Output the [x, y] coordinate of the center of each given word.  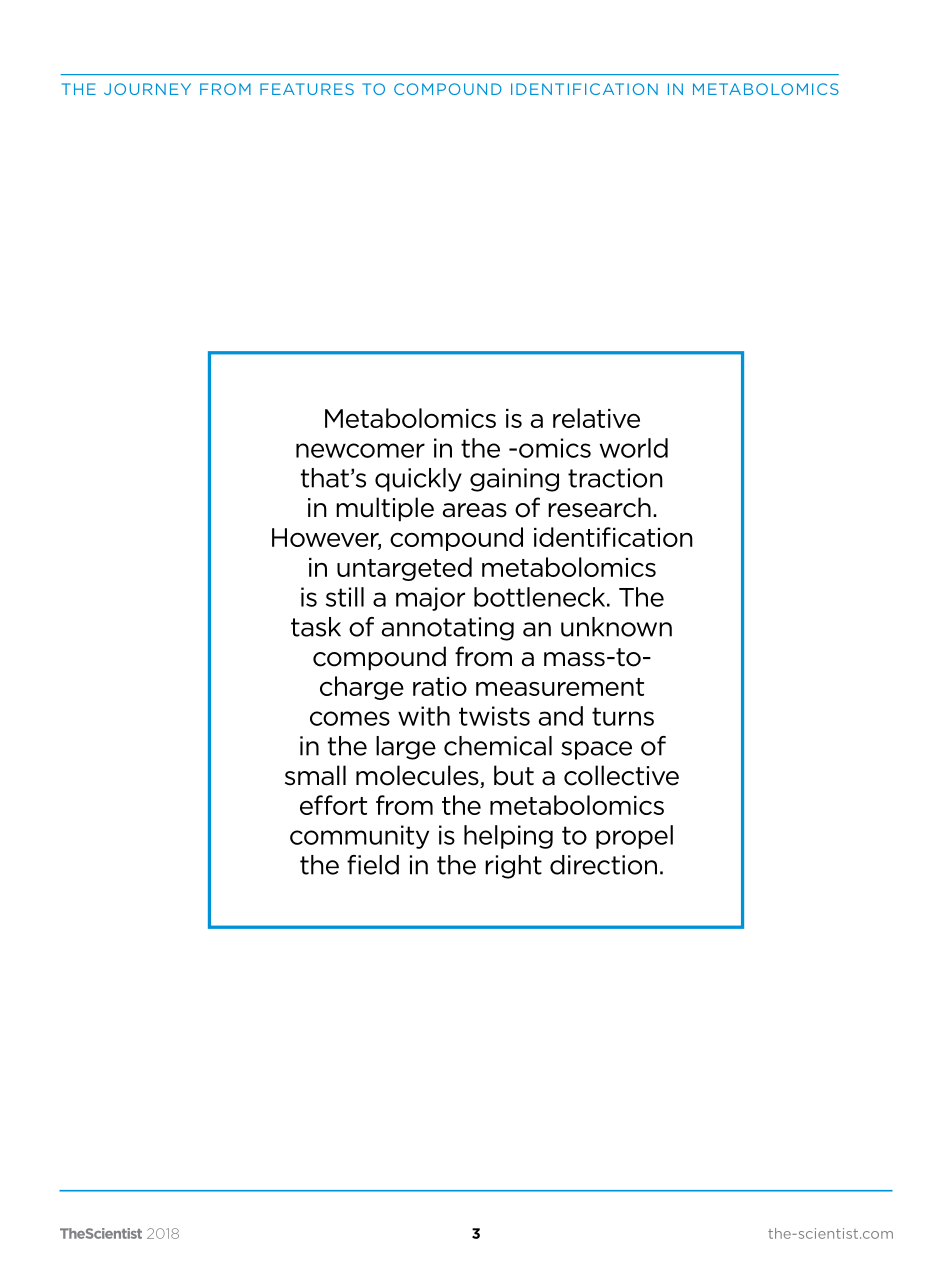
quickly [418, 480]
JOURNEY [147, 89]
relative [596, 418]
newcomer [360, 450]
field [373, 865]
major [430, 599]
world [634, 448]
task [316, 627]
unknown [616, 627]
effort [333, 805]
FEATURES [307, 89]
